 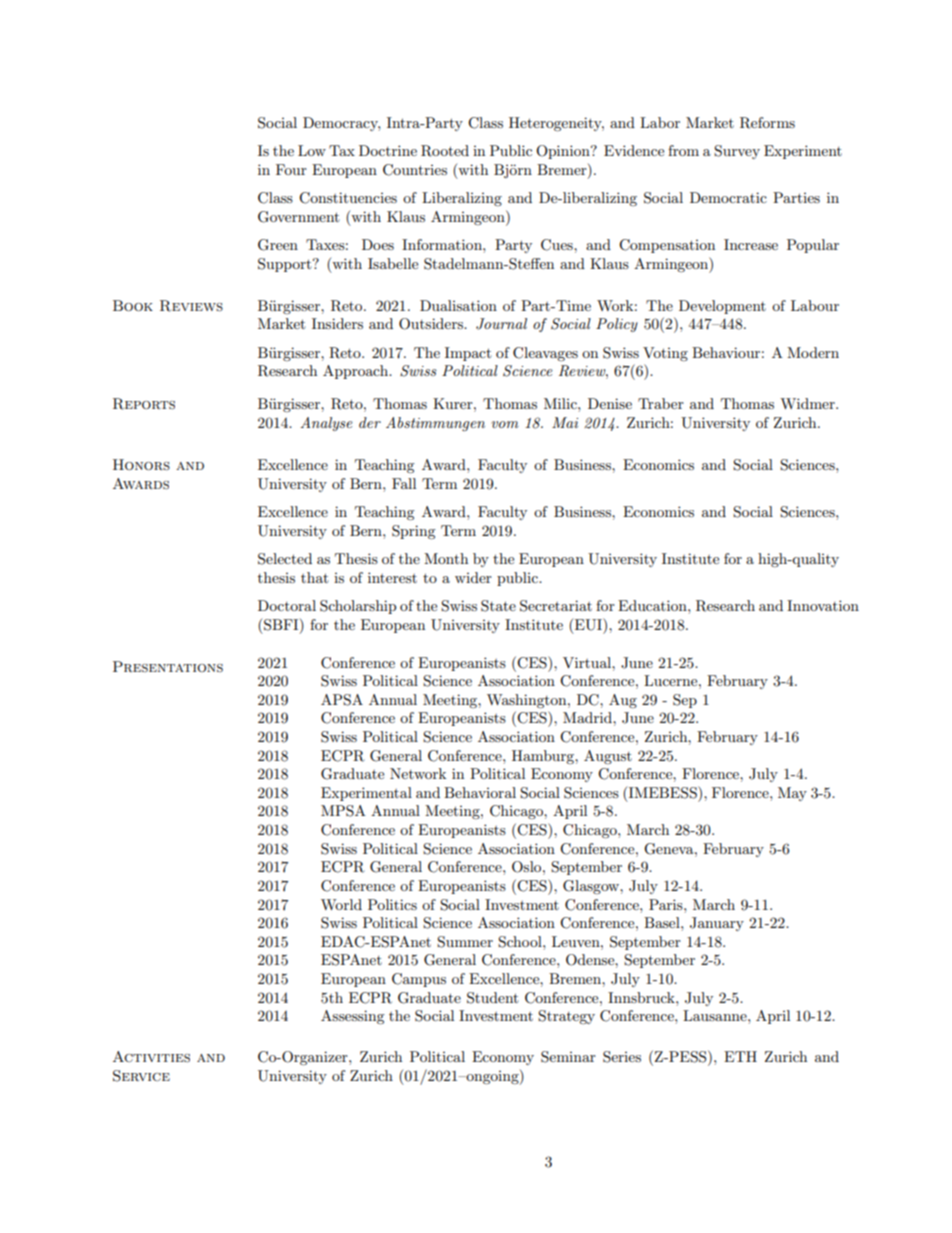 What do you see at coordinates (291, 169) in the image?
I see `Four` at bounding box center [291, 169].
